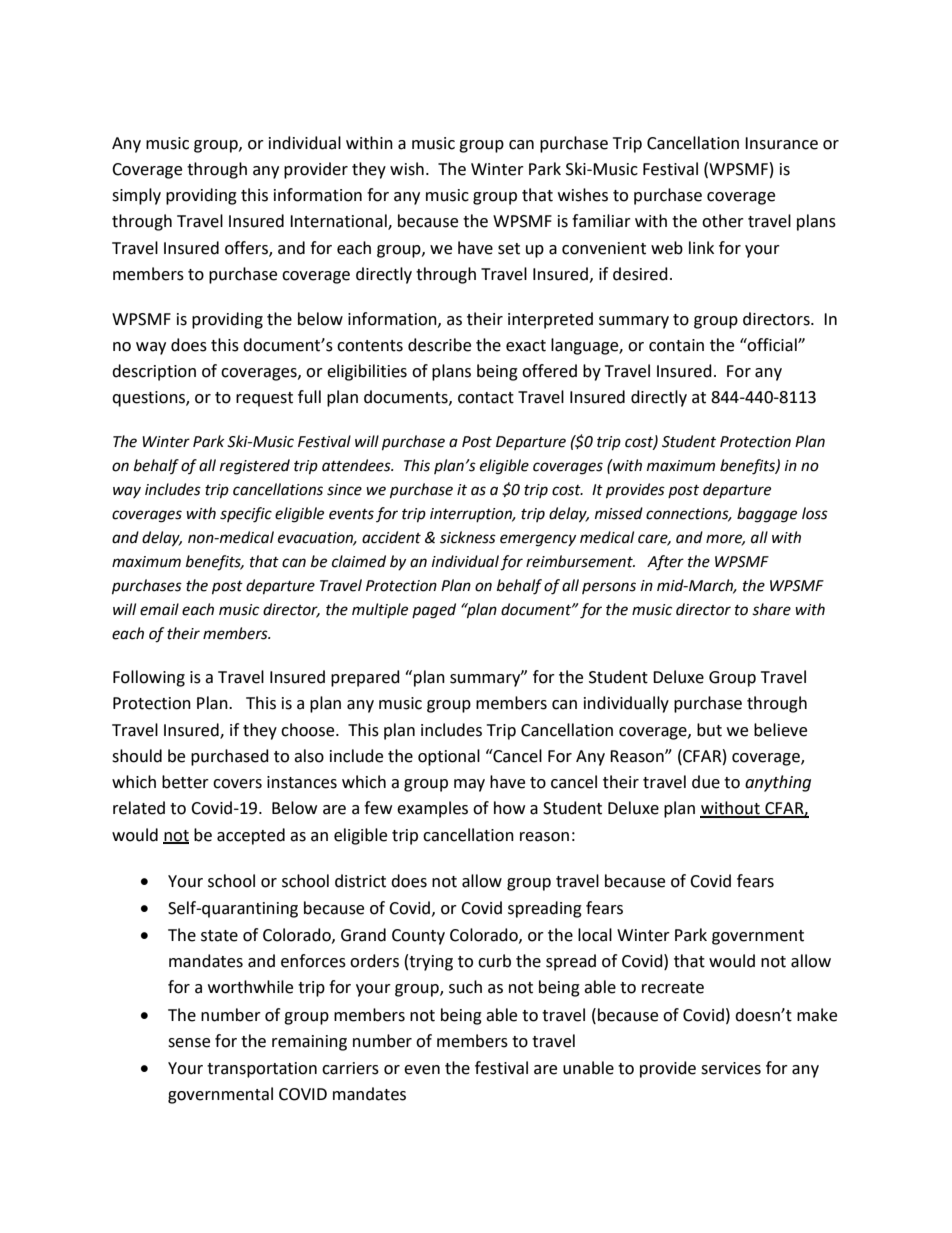 The height and width of the image is (1233, 952). I want to click on email, so click(159, 609).
